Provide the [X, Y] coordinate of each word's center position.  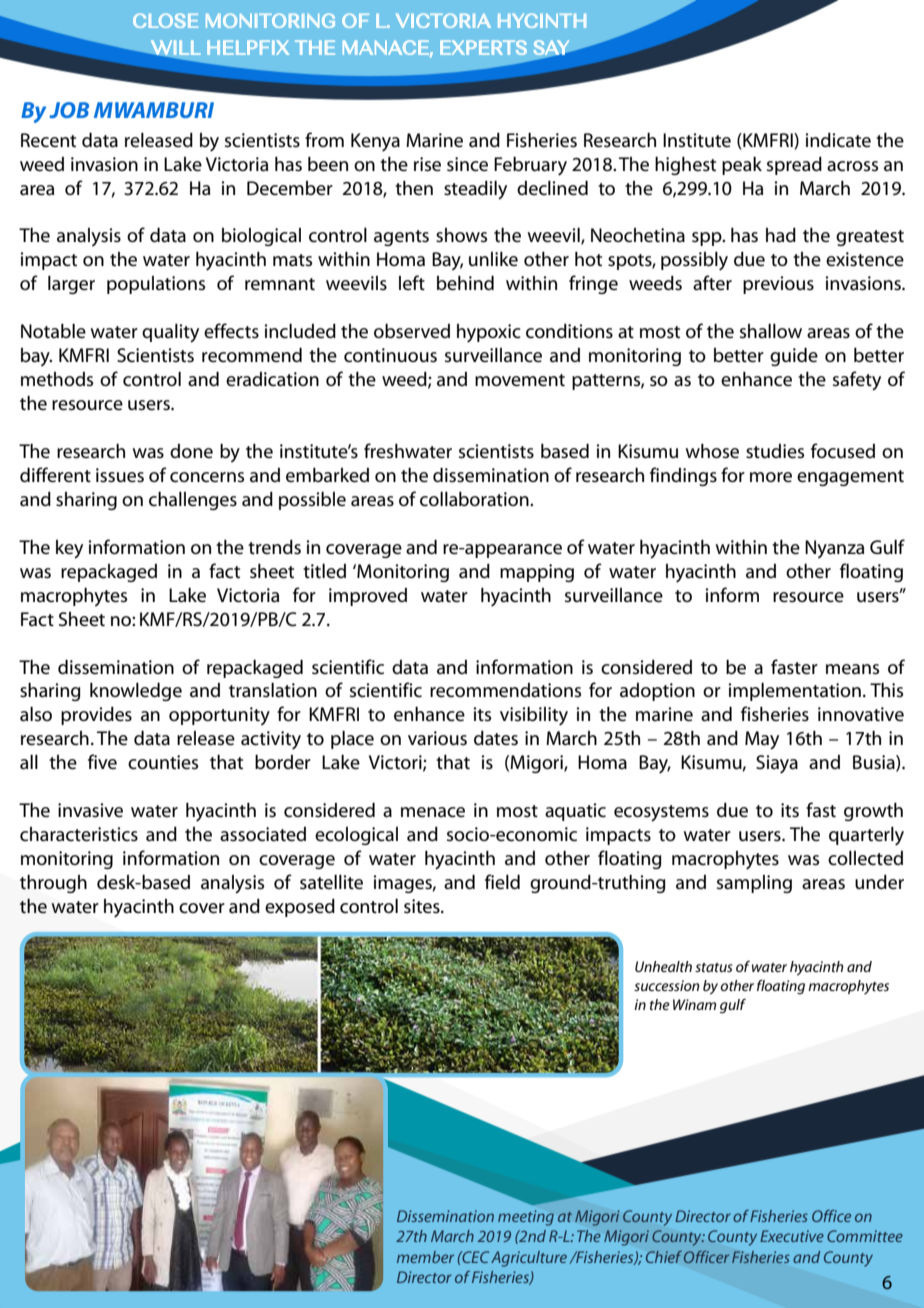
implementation [794, 692]
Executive [792, 1236]
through [53, 884]
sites [423, 906]
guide [794, 357]
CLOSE [165, 20]
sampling [754, 884]
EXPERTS [483, 47]
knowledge [136, 692]
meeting [526, 1218]
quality [170, 333]
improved [368, 597]
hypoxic [489, 333]
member [425, 1257]
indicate [838, 140]
